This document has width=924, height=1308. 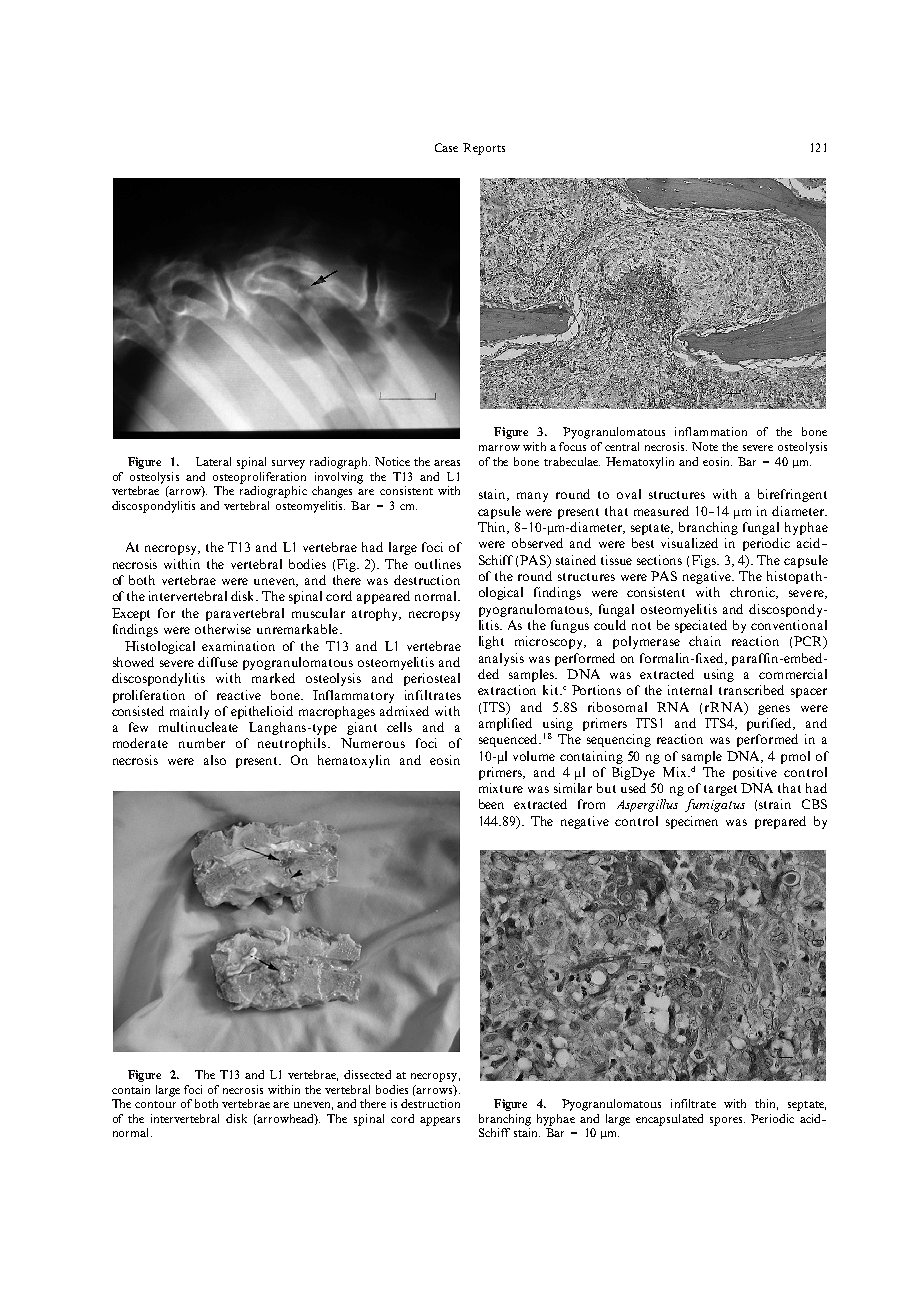 I want to click on Case, so click(x=446, y=147).
